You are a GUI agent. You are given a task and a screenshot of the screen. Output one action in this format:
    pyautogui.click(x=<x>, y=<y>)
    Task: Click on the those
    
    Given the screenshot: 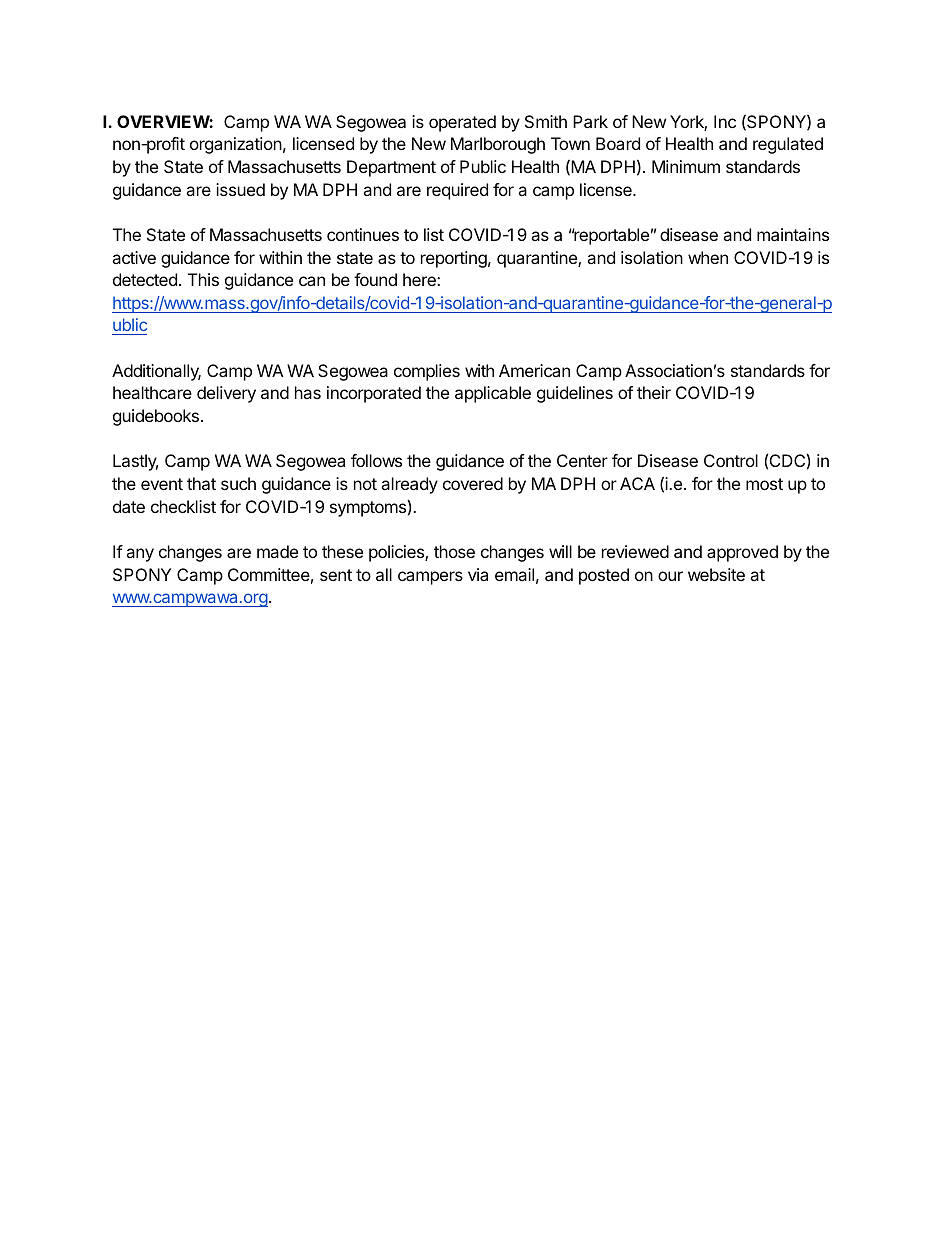 What is the action you would take?
    pyautogui.click(x=454, y=551)
